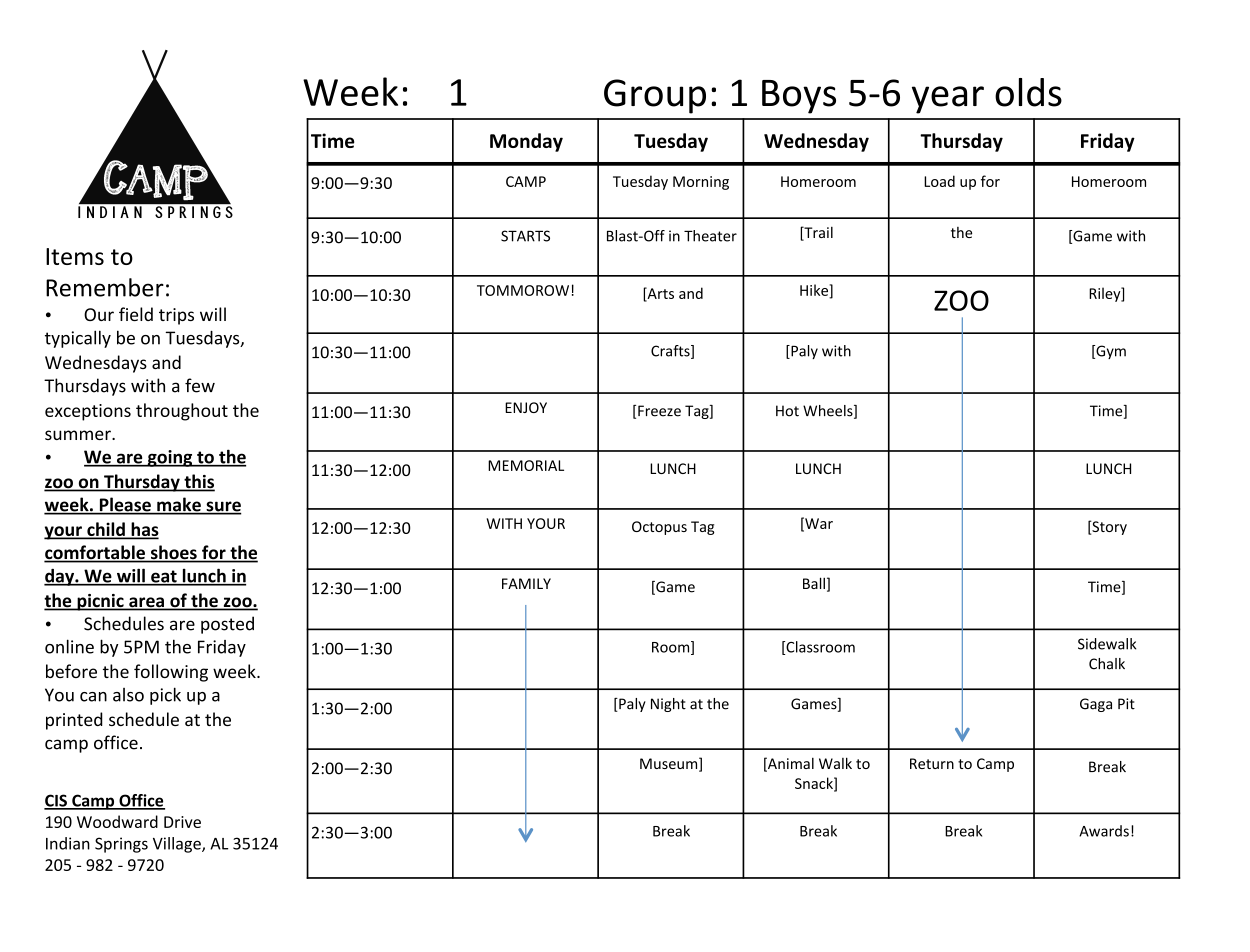  I want to click on Gym, so click(1110, 352).
